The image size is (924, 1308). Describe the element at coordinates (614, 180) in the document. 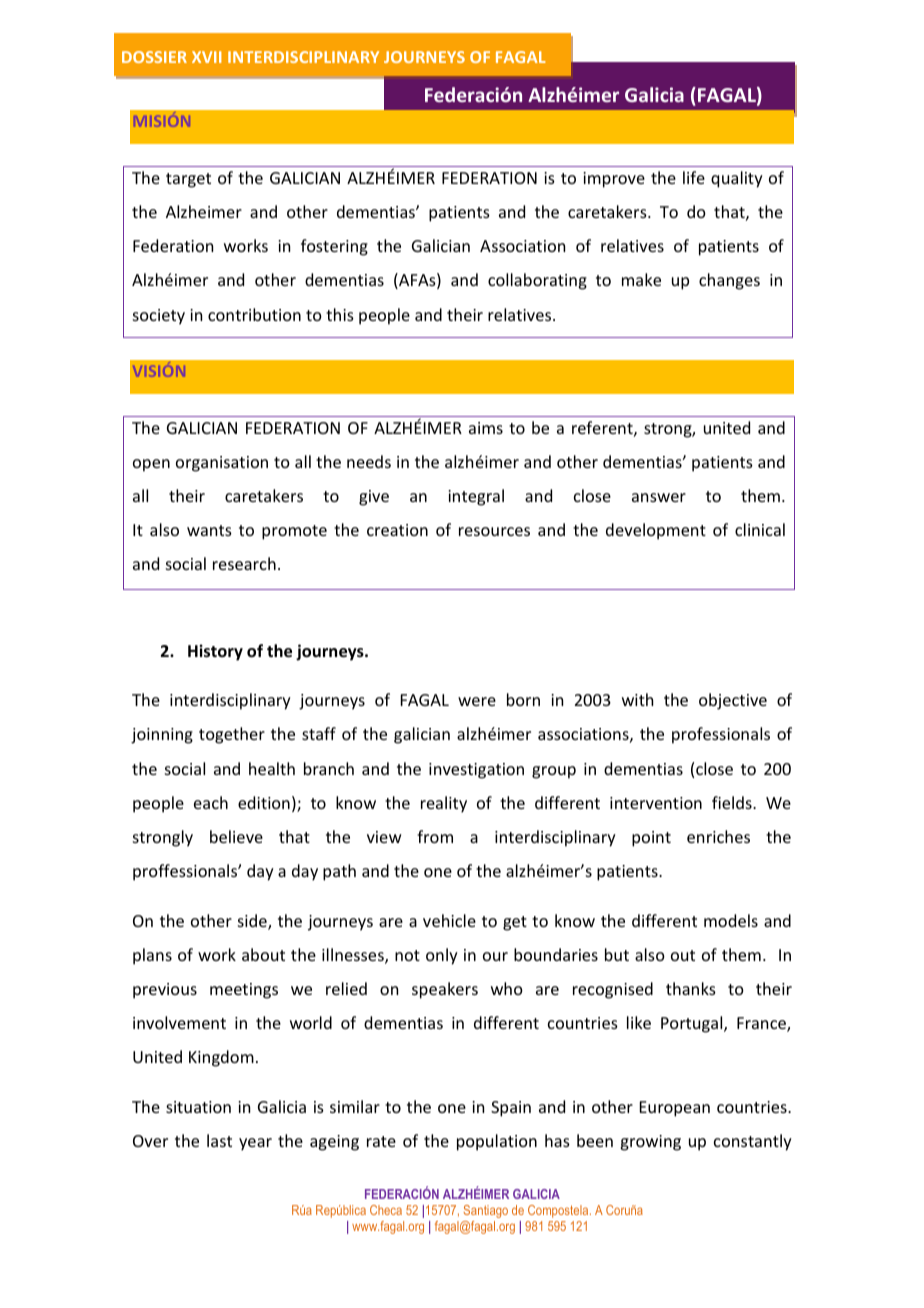

I see `improve` at that location.
